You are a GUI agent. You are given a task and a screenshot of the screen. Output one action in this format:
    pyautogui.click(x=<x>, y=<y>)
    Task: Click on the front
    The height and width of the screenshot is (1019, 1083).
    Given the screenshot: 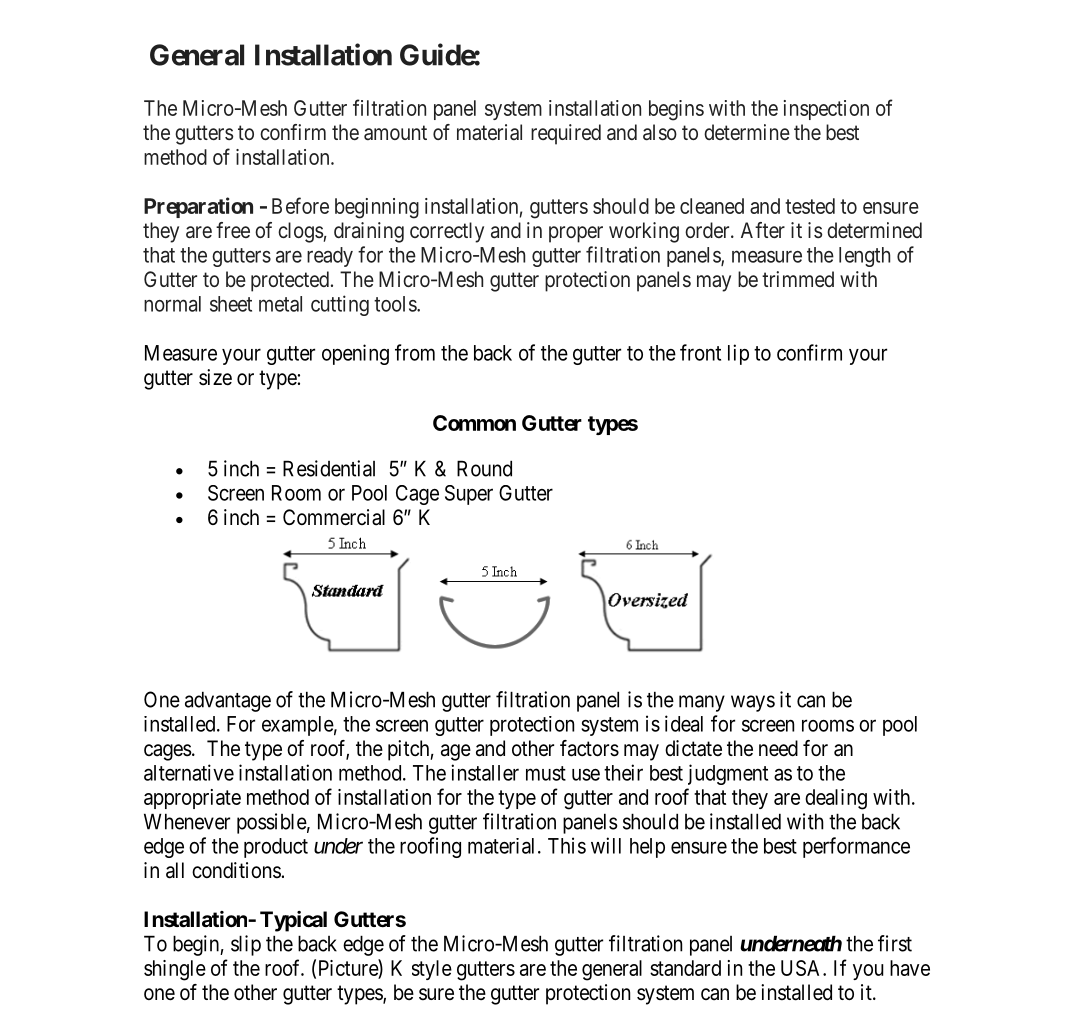 What is the action you would take?
    pyautogui.click(x=700, y=352)
